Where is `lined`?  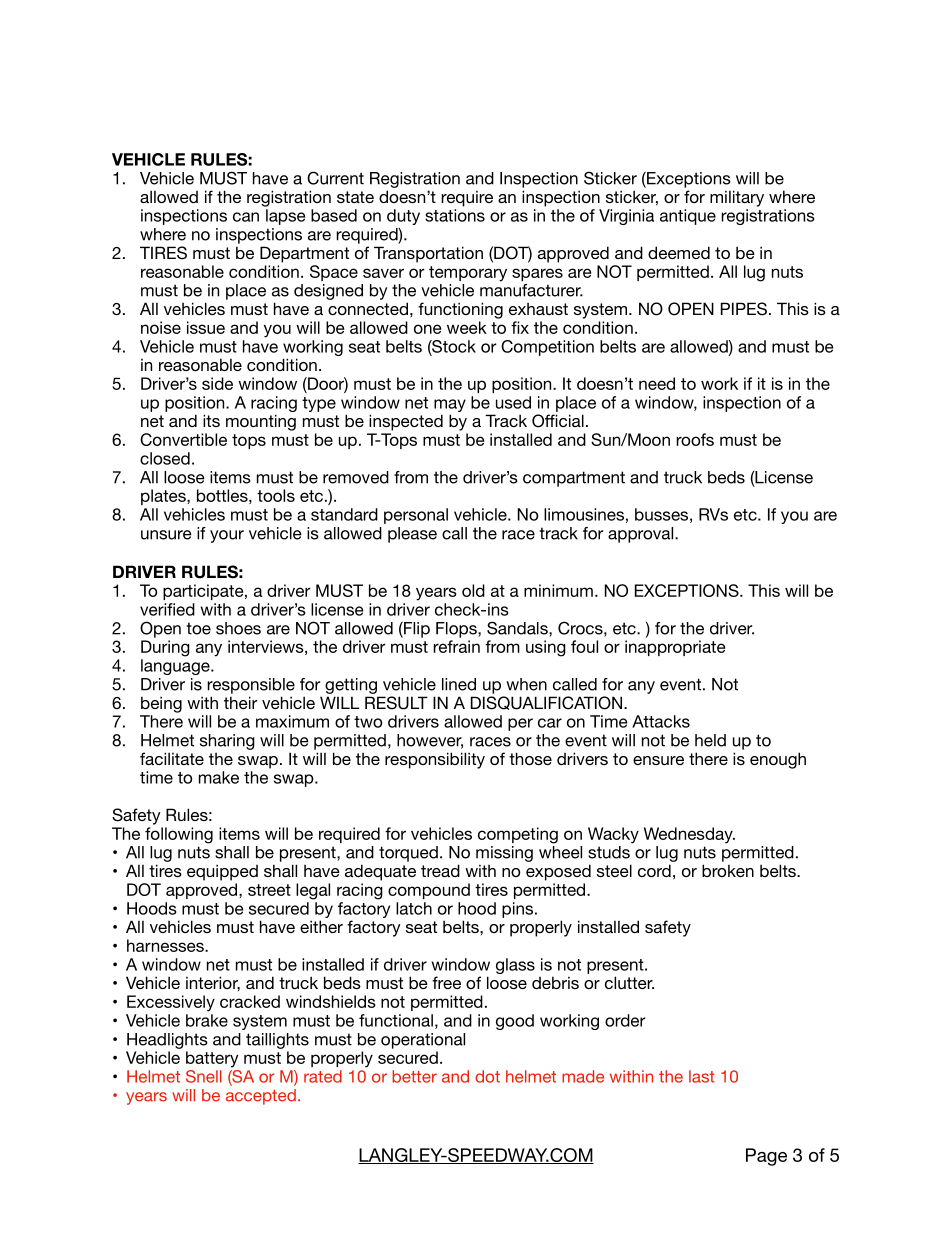 lined is located at coordinates (459, 684).
